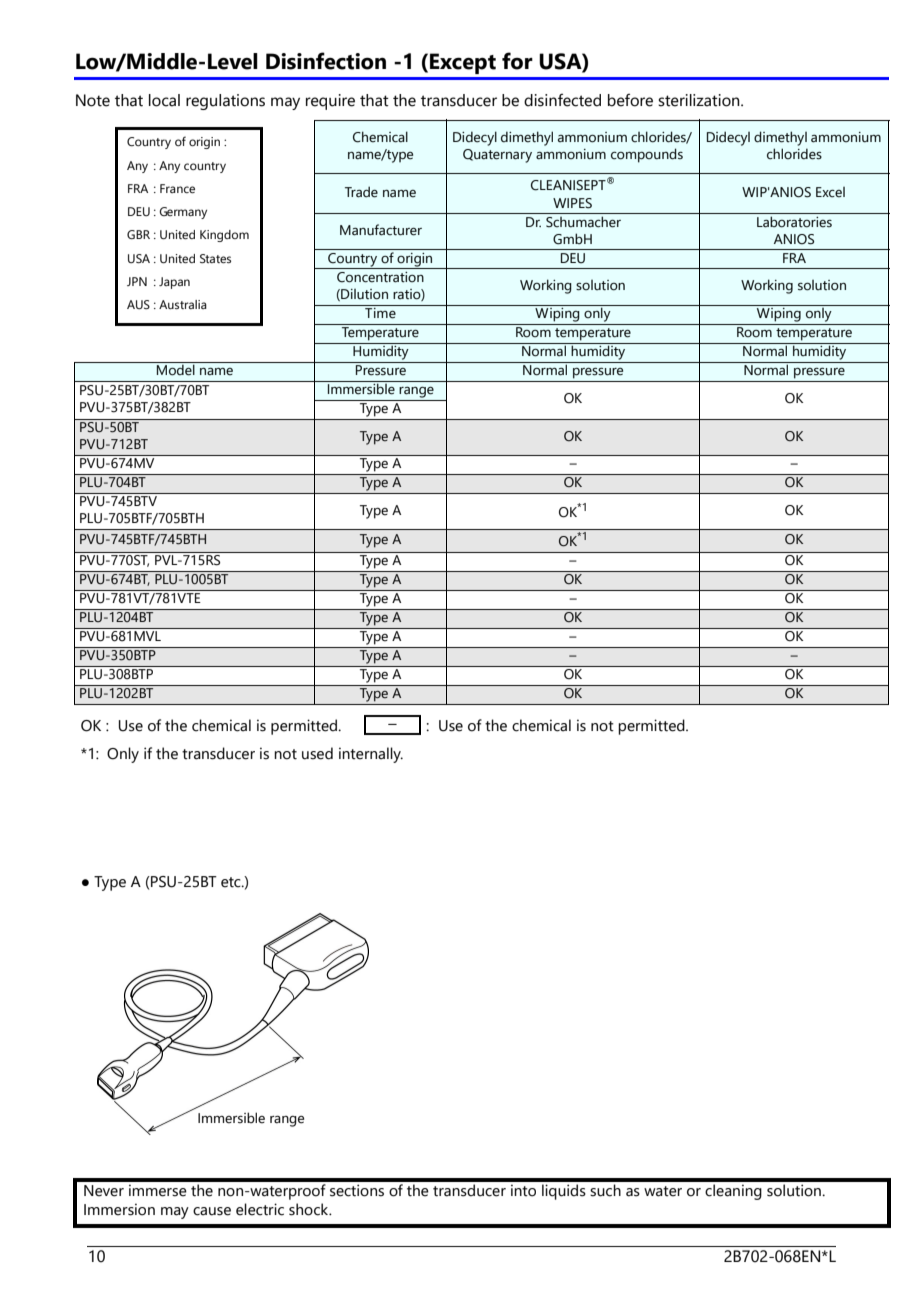 The width and height of the screenshot is (924, 1308). What do you see at coordinates (794, 222) in the screenshot?
I see `Laboratories` at bounding box center [794, 222].
